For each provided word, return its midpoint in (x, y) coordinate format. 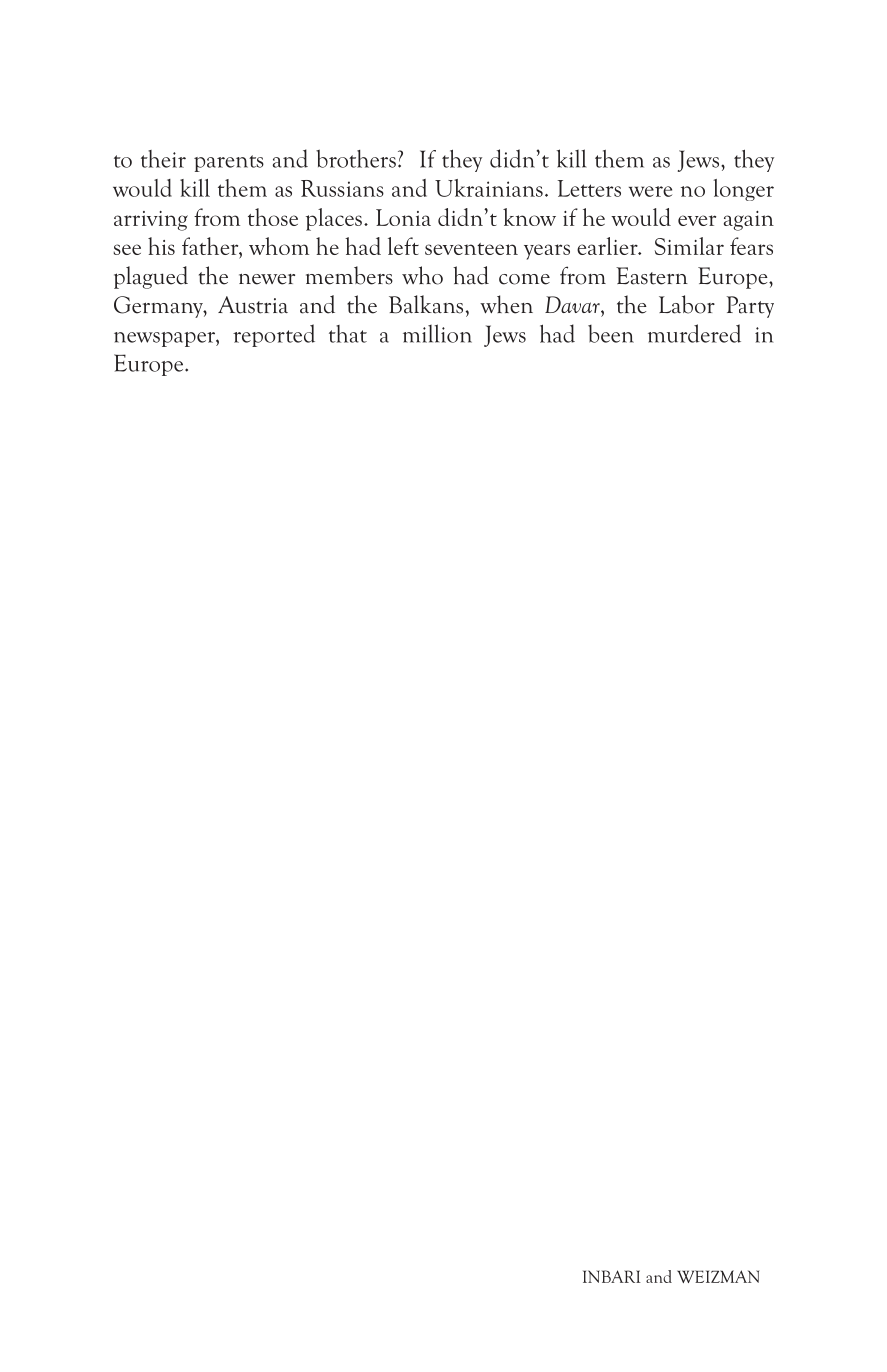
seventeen (471, 249)
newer (267, 279)
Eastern (652, 276)
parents (229, 163)
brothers (356, 158)
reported (274, 335)
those (273, 217)
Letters (589, 188)
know (529, 217)
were (650, 191)
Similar (689, 246)
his (161, 246)
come (524, 279)
